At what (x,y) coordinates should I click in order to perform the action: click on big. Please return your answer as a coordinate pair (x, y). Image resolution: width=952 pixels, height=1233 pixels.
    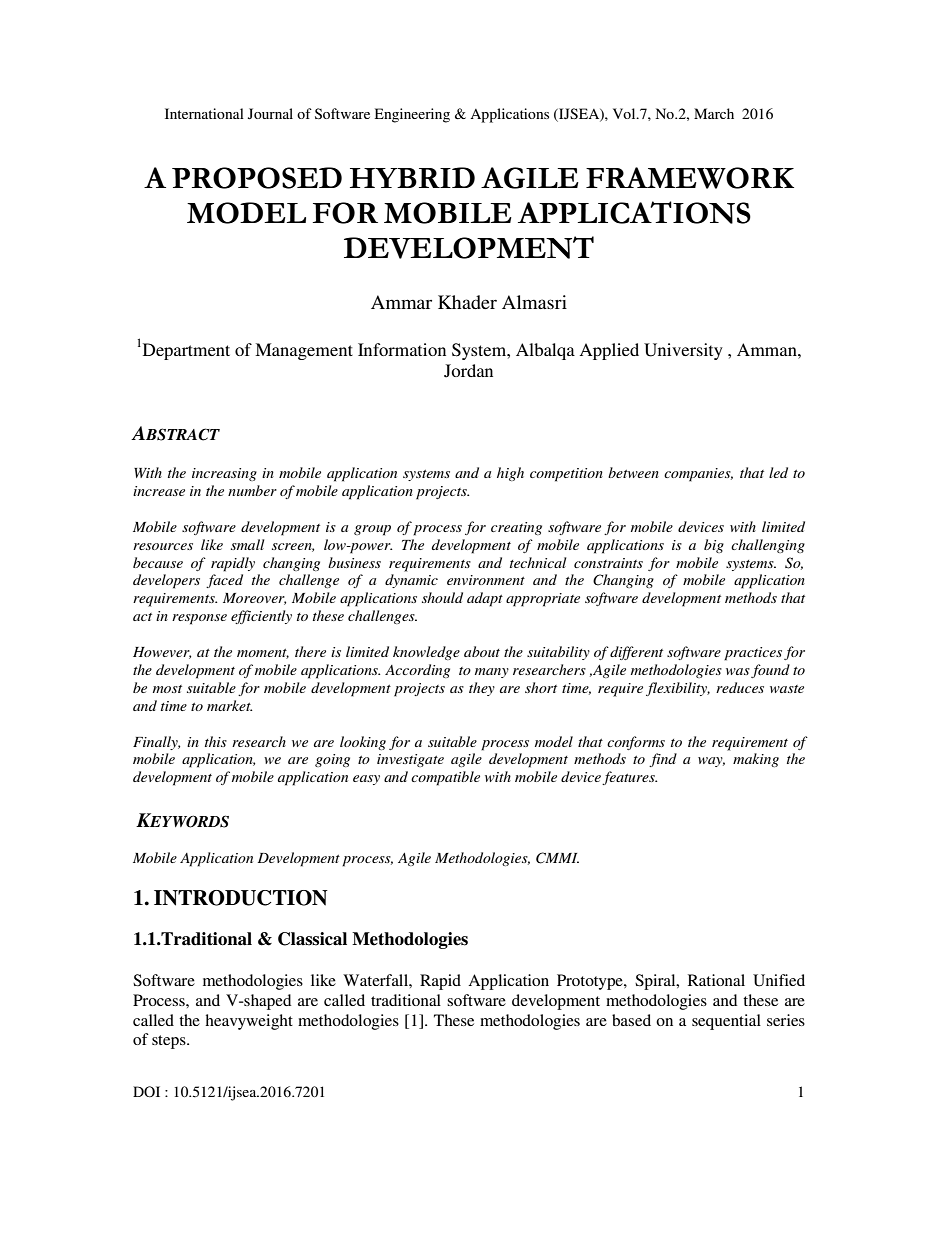
    Looking at the image, I should click on (714, 546).
